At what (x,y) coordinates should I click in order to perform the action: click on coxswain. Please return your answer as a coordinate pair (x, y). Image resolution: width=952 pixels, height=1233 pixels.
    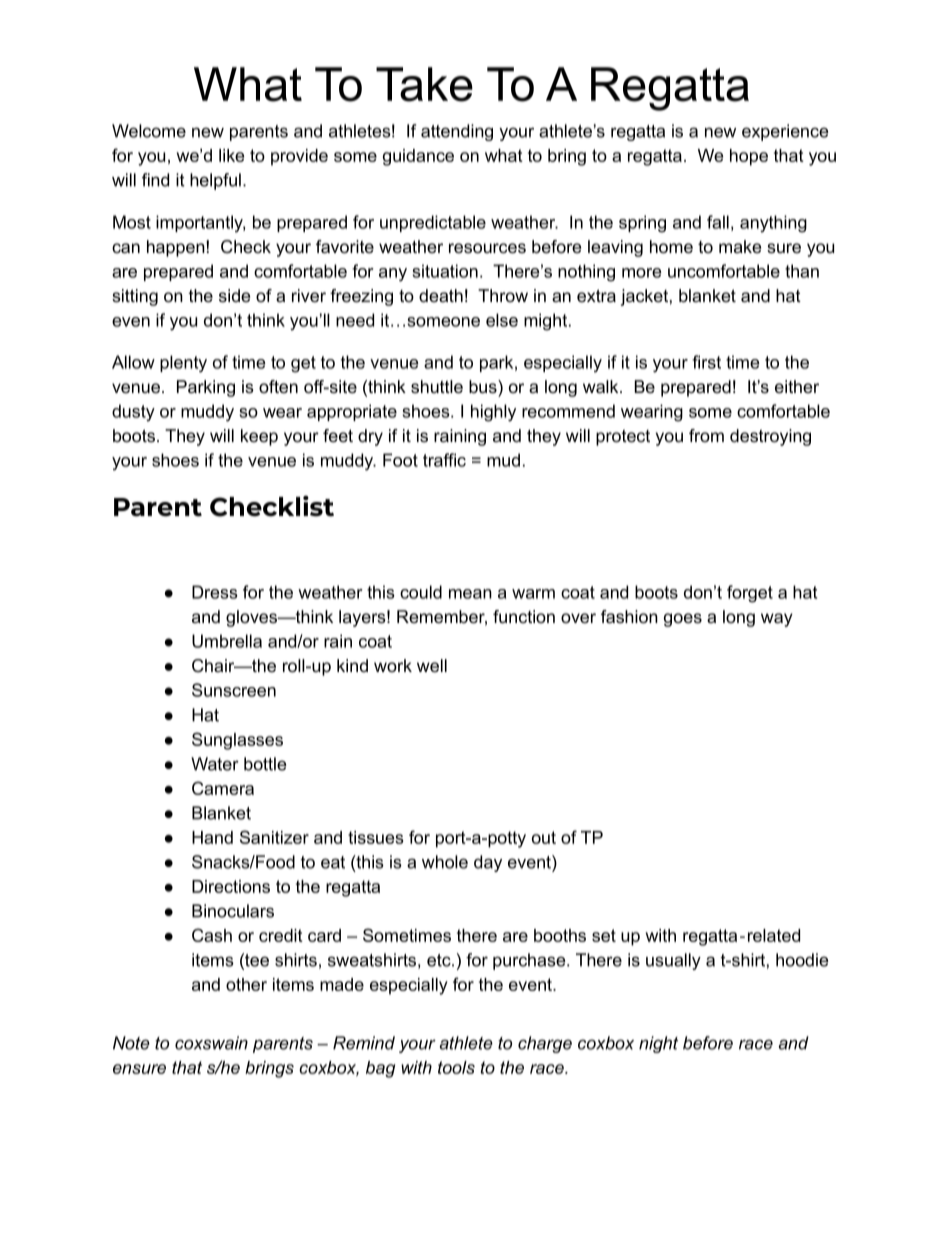
    Looking at the image, I should click on (211, 1043).
